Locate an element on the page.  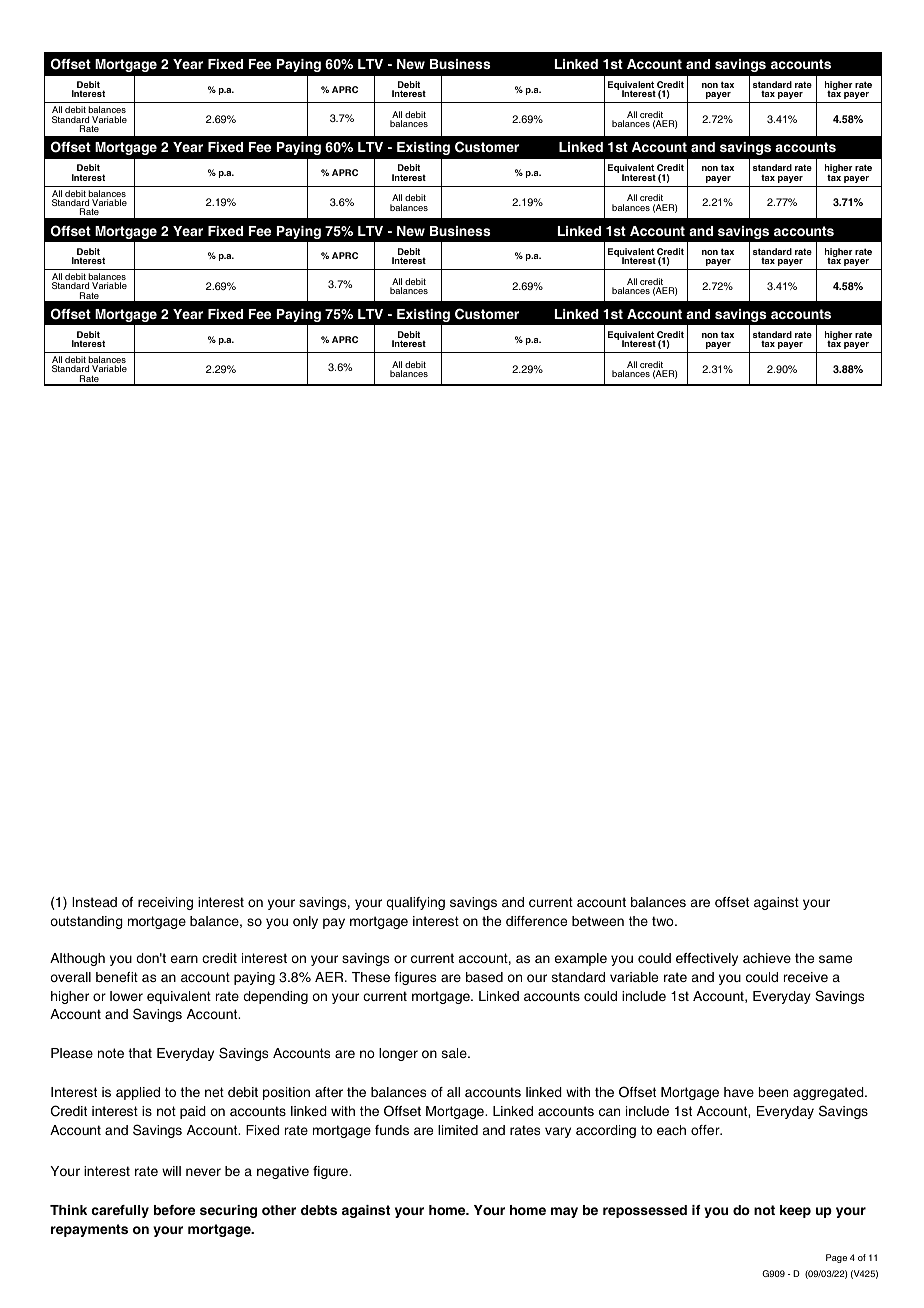
receiving is located at coordinates (165, 903).
